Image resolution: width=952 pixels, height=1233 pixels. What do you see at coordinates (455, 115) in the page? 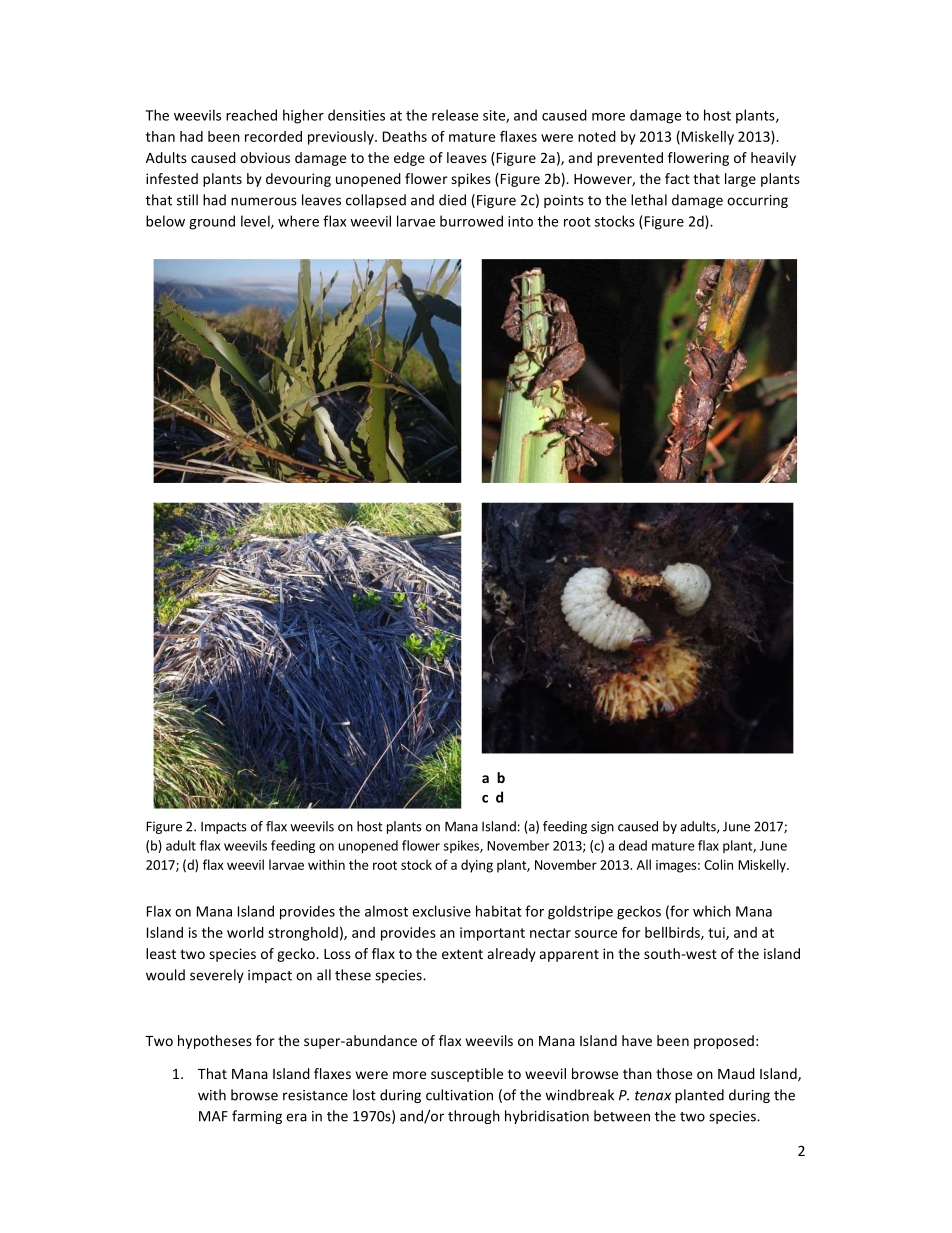
I see `release` at bounding box center [455, 115].
